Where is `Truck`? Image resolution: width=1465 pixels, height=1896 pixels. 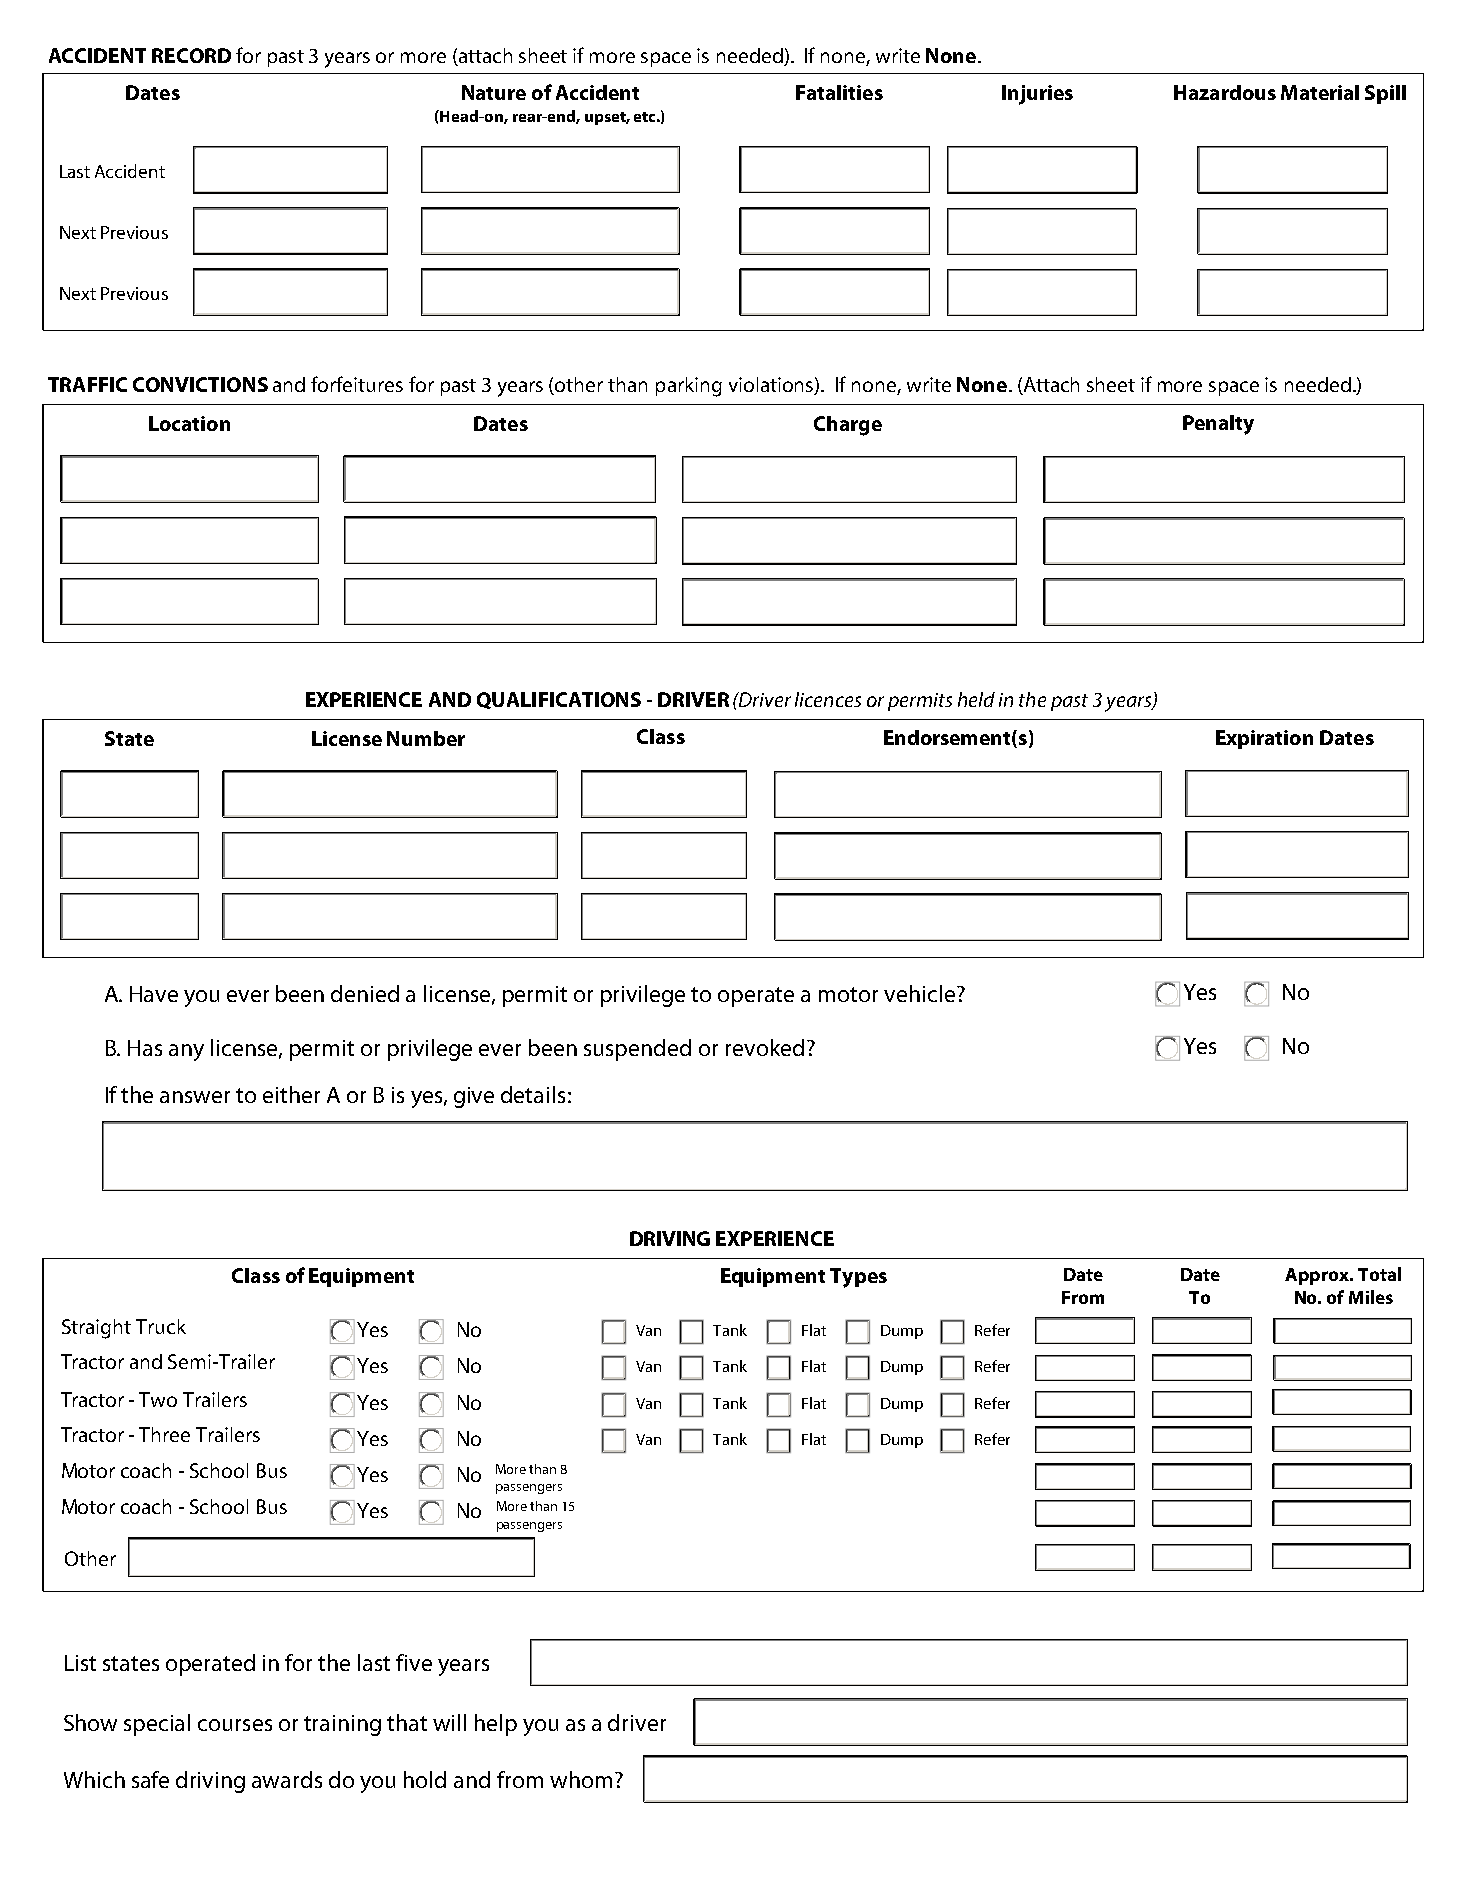
Truck is located at coordinates (161, 1326).
